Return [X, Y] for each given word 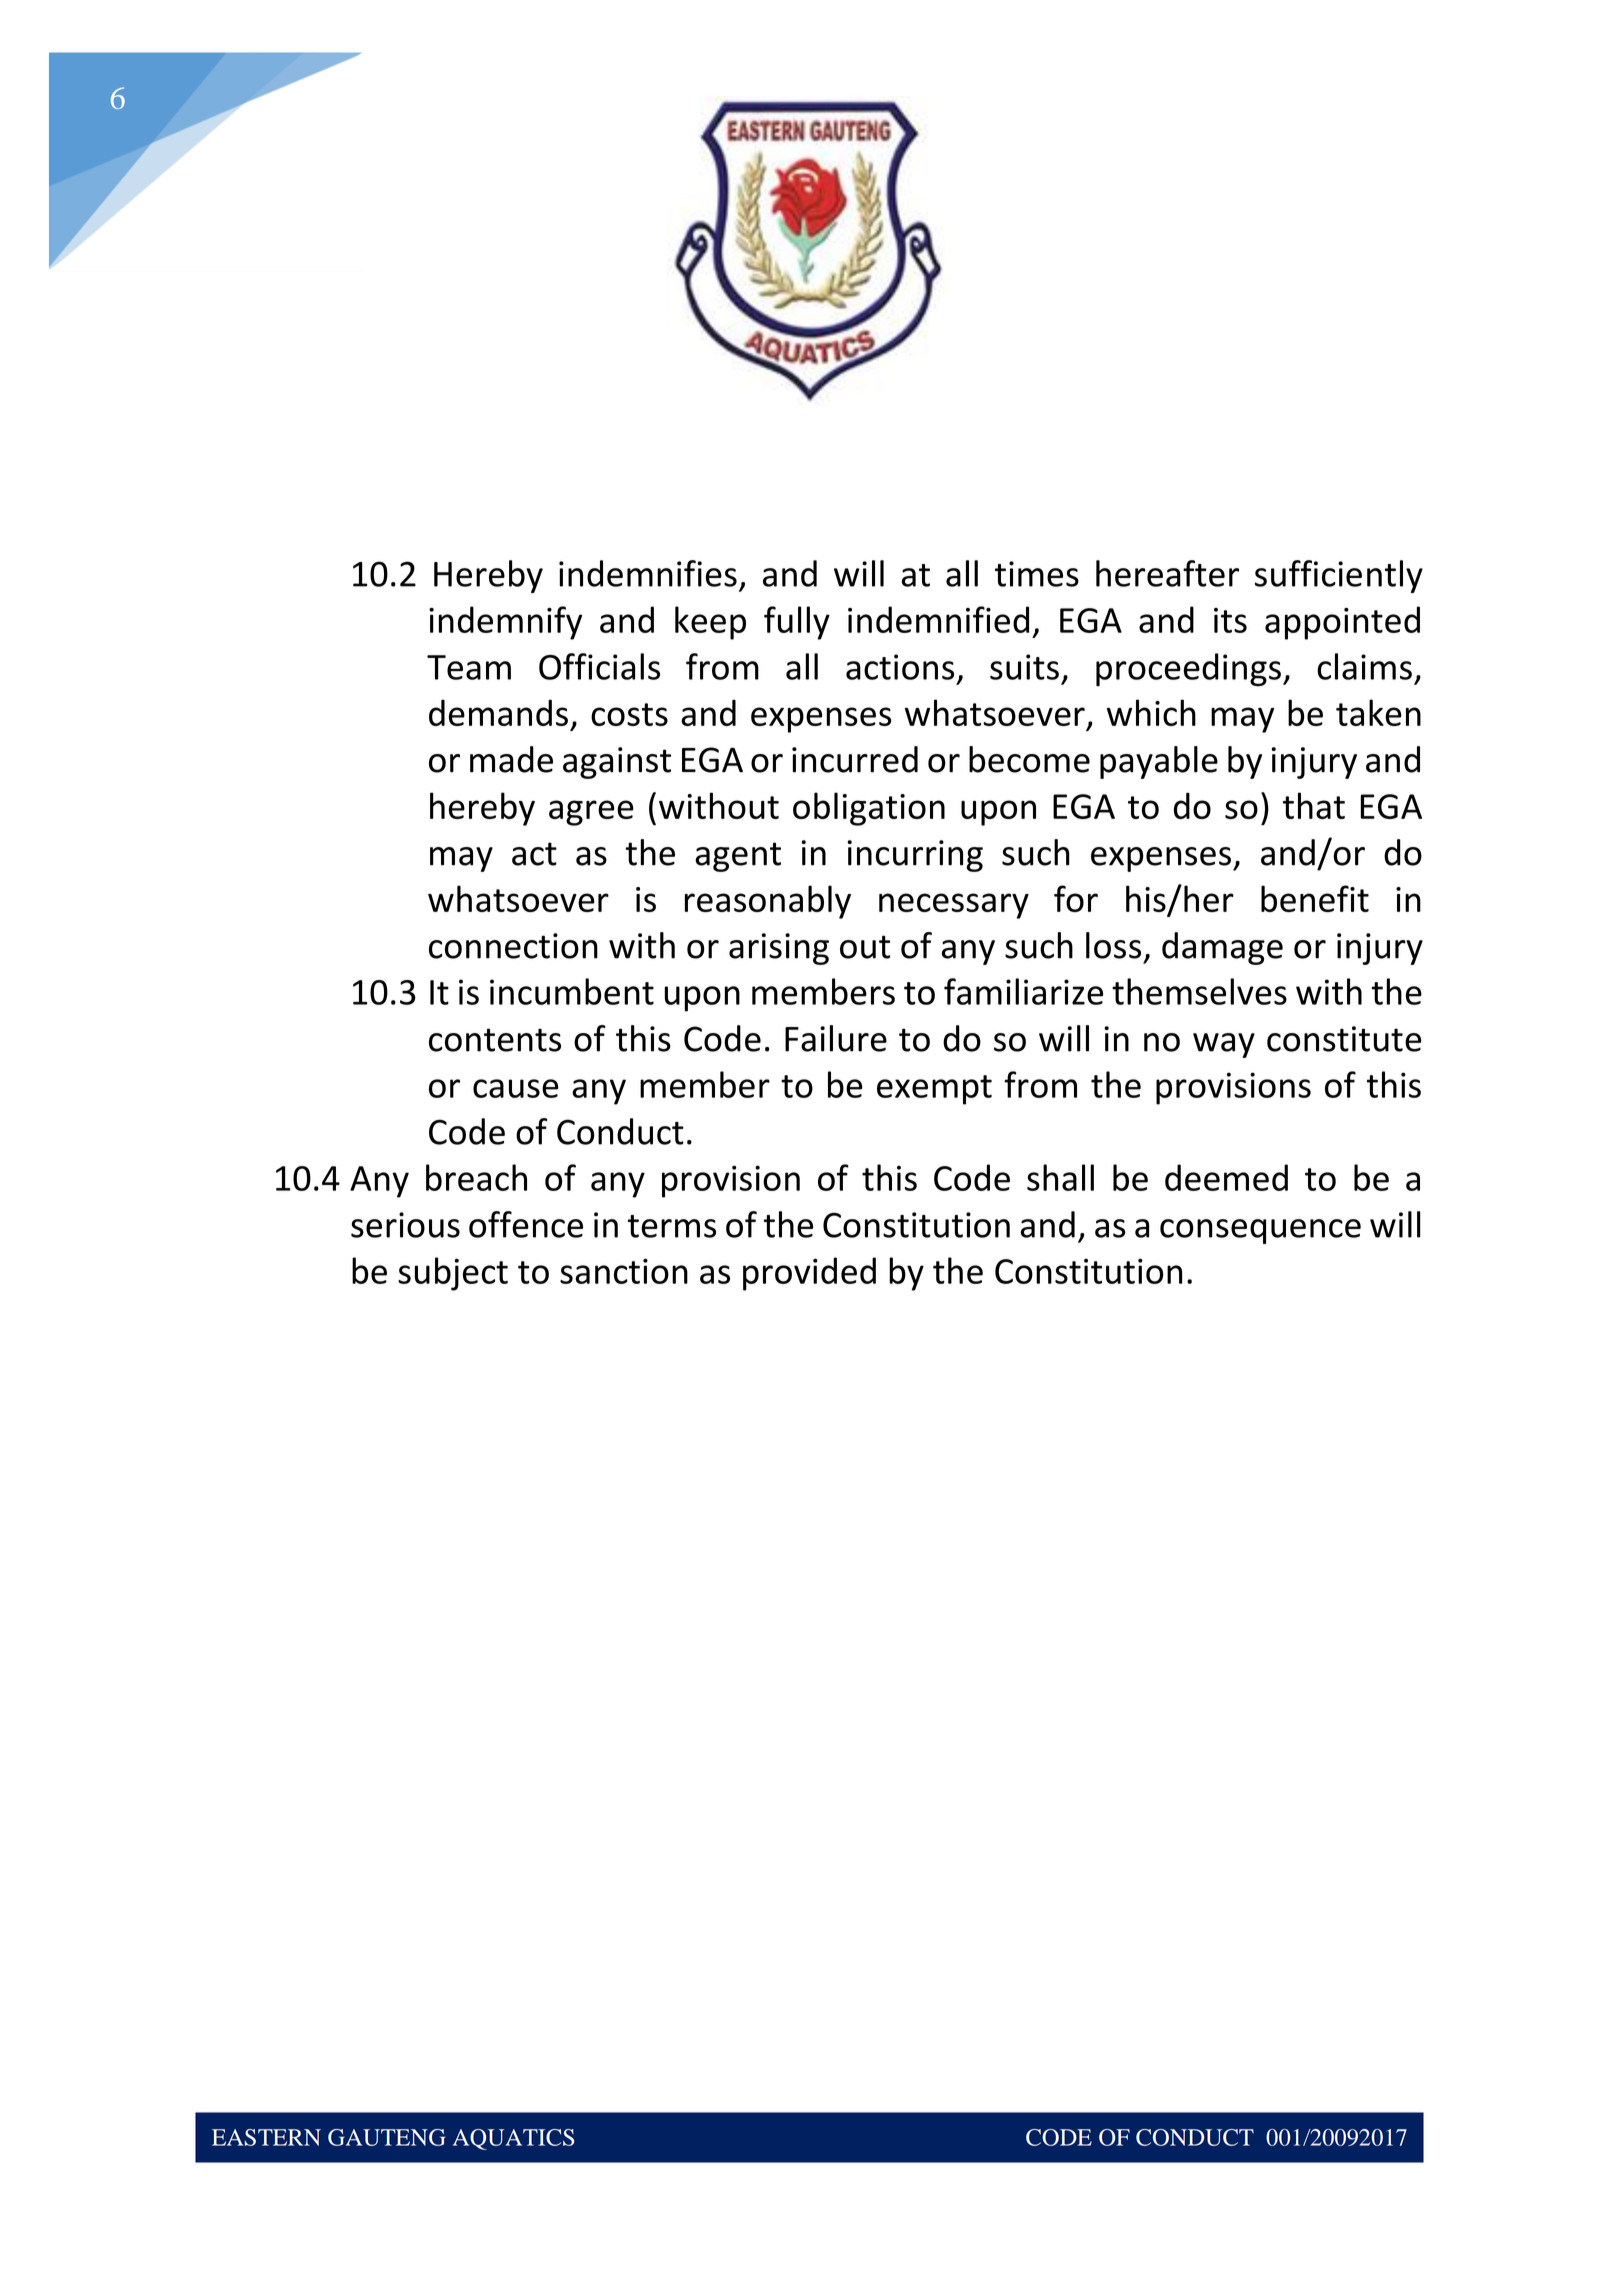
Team [469, 667]
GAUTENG [387, 2137]
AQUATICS [514, 2139]
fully [797, 623]
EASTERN [266, 2137]
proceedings [1188, 670]
